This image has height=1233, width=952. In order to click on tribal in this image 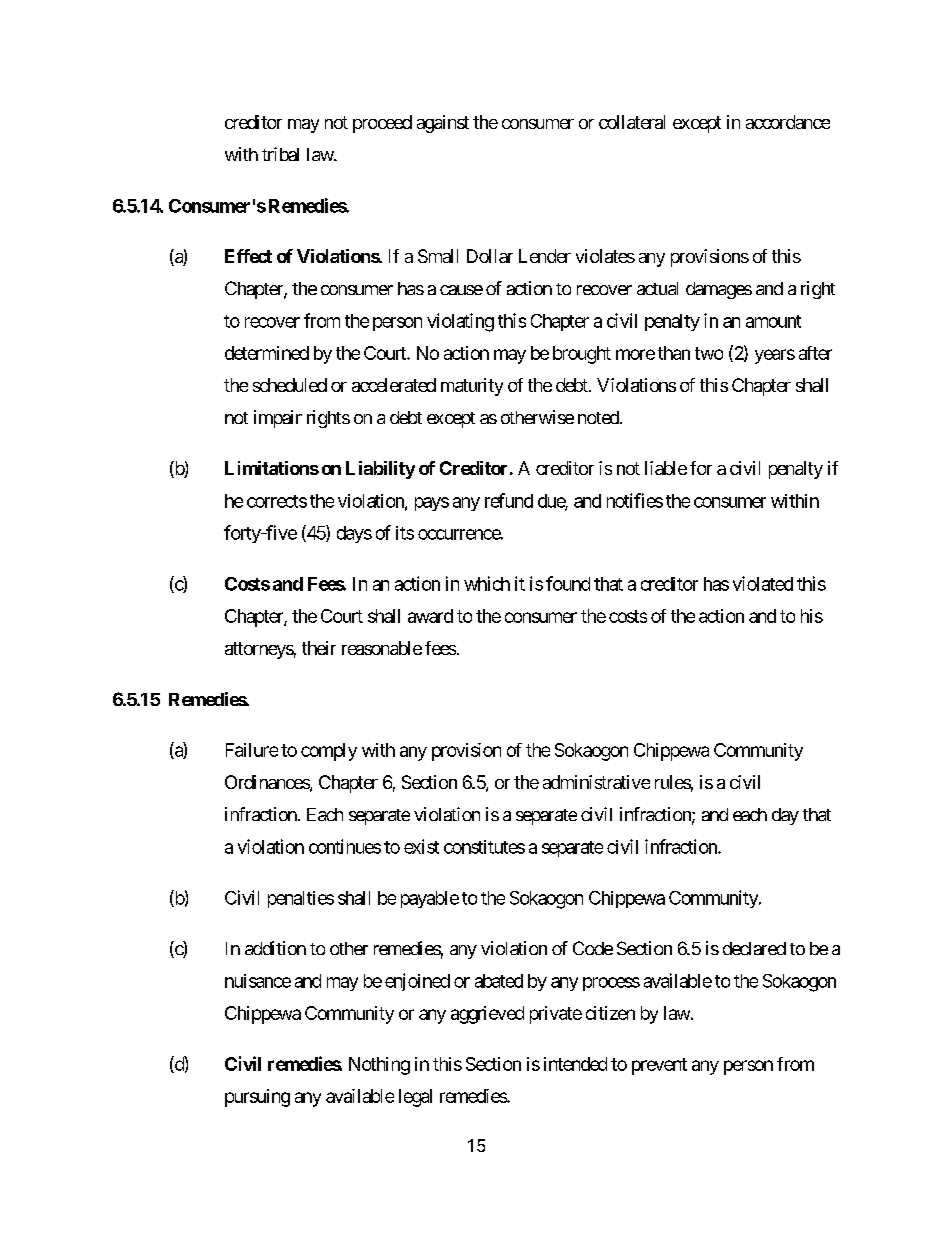, I will do `click(280, 154)`.
